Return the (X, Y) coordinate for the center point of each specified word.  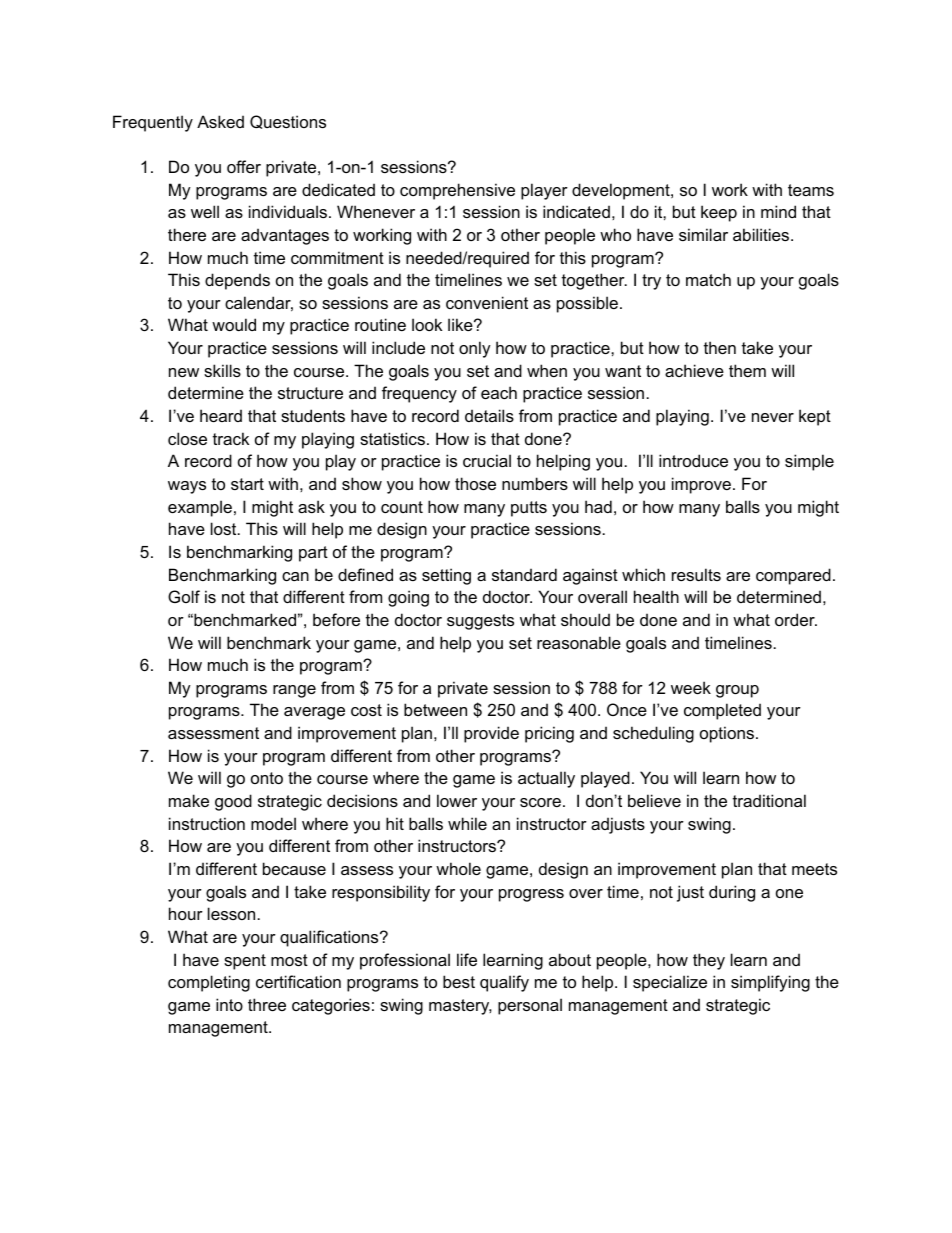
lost (225, 528)
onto (267, 778)
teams (811, 190)
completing (209, 983)
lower (457, 800)
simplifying (770, 983)
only (475, 349)
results (696, 574)
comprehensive (457, 191)
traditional (769, 800)
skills (222, 370)
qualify (504, 983)
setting (446, 576)
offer (244, 166)
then (720, 347)
